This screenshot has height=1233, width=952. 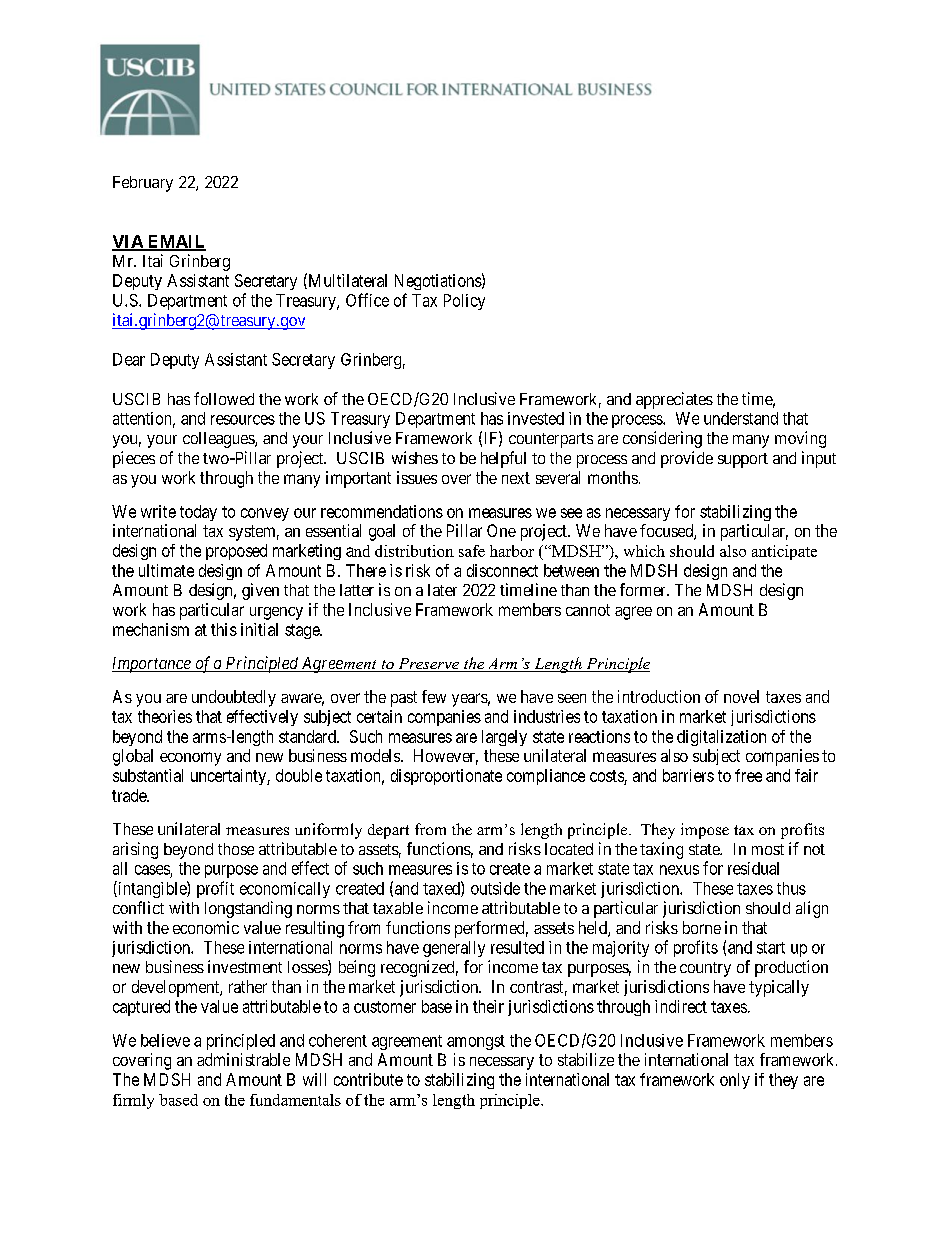 What do you see at coordinates (674, 400) in the screenshot?
I see `appreciates` at bounding box center [674, 400].
